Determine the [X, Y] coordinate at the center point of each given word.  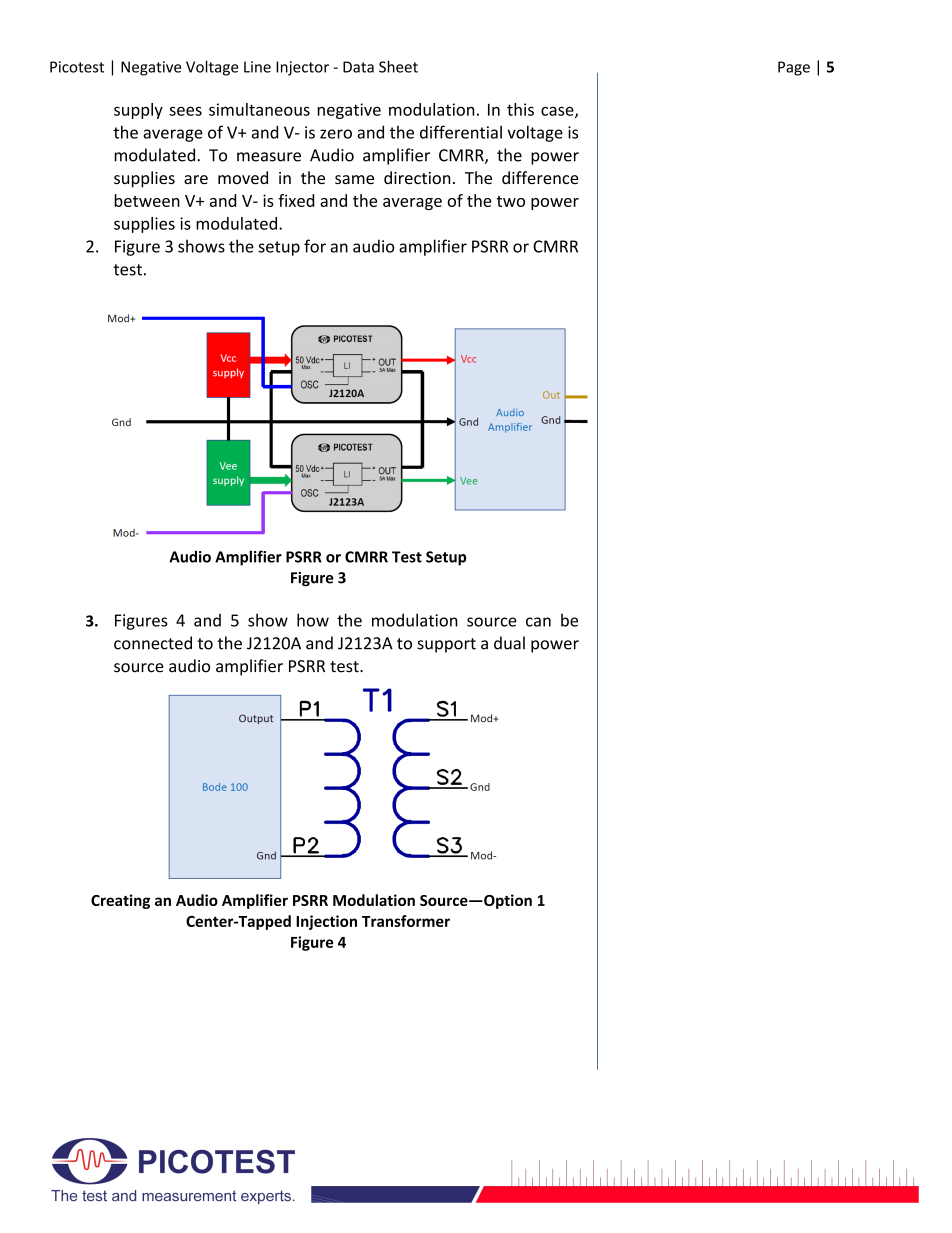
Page [794, 68]
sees [185, 111]
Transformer [406, 921]
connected [153, 643]
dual [509, 643]
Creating [120, 901]
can [538, 622]
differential [461, 132]
